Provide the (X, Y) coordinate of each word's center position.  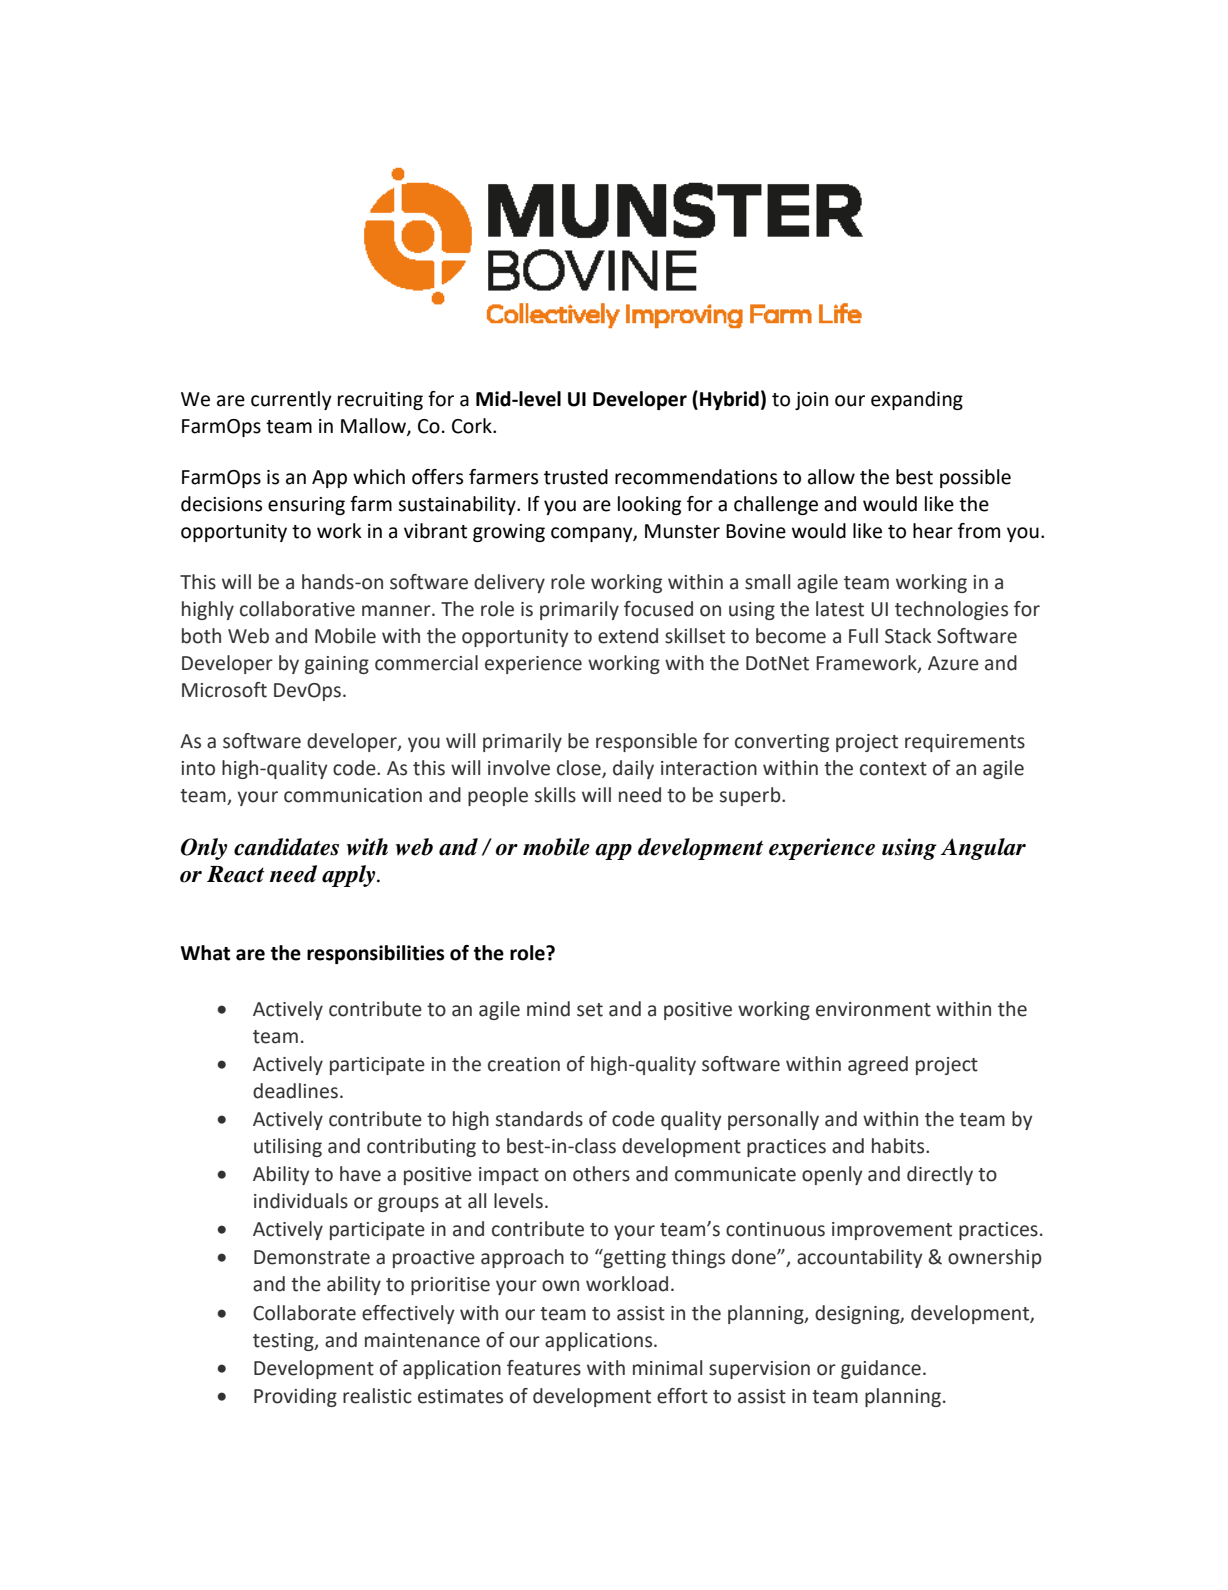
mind (548, 1009)
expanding (917, 400)
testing (284, 1342)
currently (291, 400)
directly (940, 1175)
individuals (301, 1201)
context (893, 769)
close (580, 769)
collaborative (297, 609)
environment (873, 1009)
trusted (576, 477)
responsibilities (375, 954)
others (601, 1174)
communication (353, 795)
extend (628, 636)
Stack (908, 636)
